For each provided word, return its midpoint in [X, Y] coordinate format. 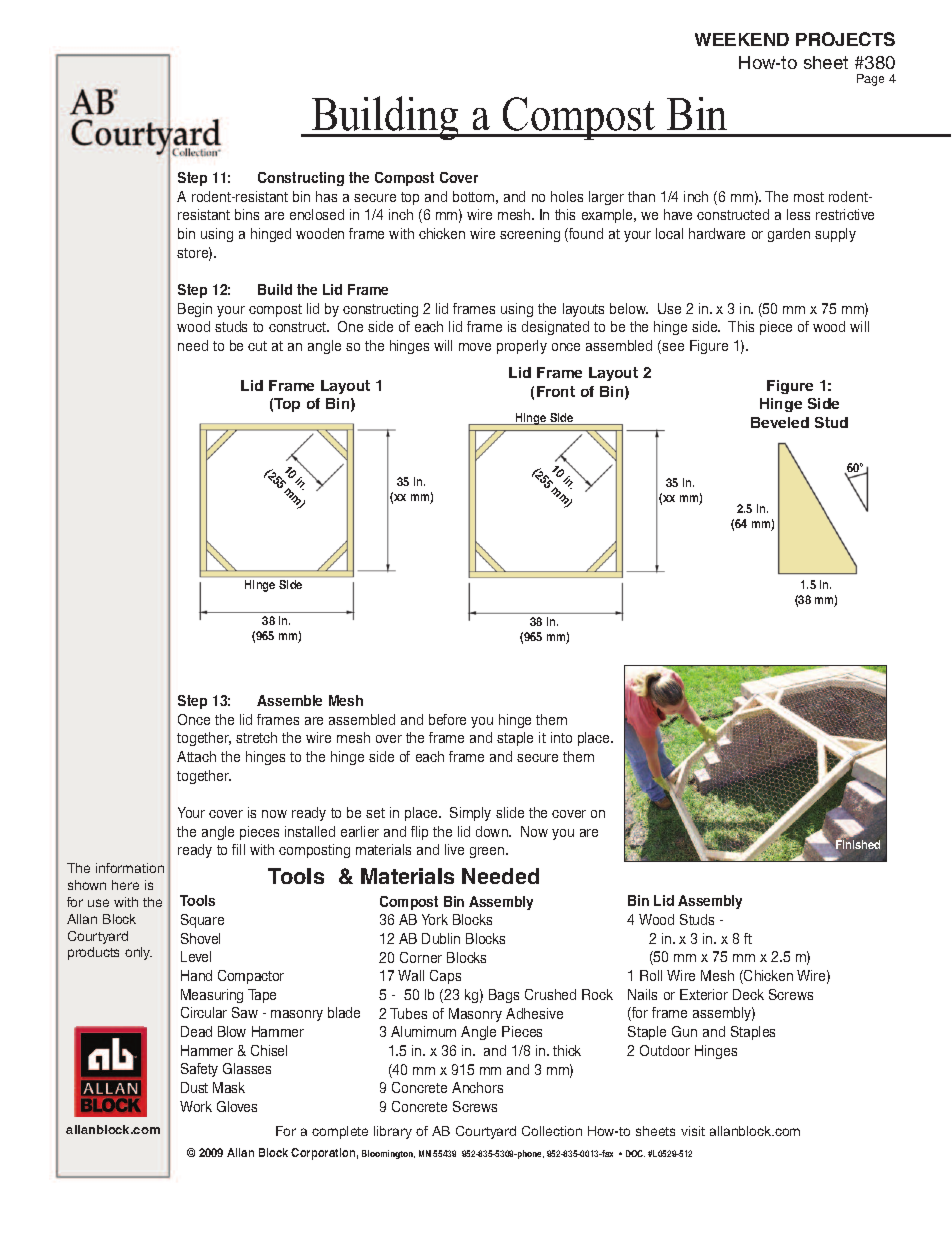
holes [567, 196]
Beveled [780, 422]
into [561, 737]
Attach [196, 756]
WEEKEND [742, 39]
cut [257, 346]
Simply [470, 814]
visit [693, 1131]
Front [556, 391]
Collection [552, 1131]
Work [196, 1106]
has [326, 196]
